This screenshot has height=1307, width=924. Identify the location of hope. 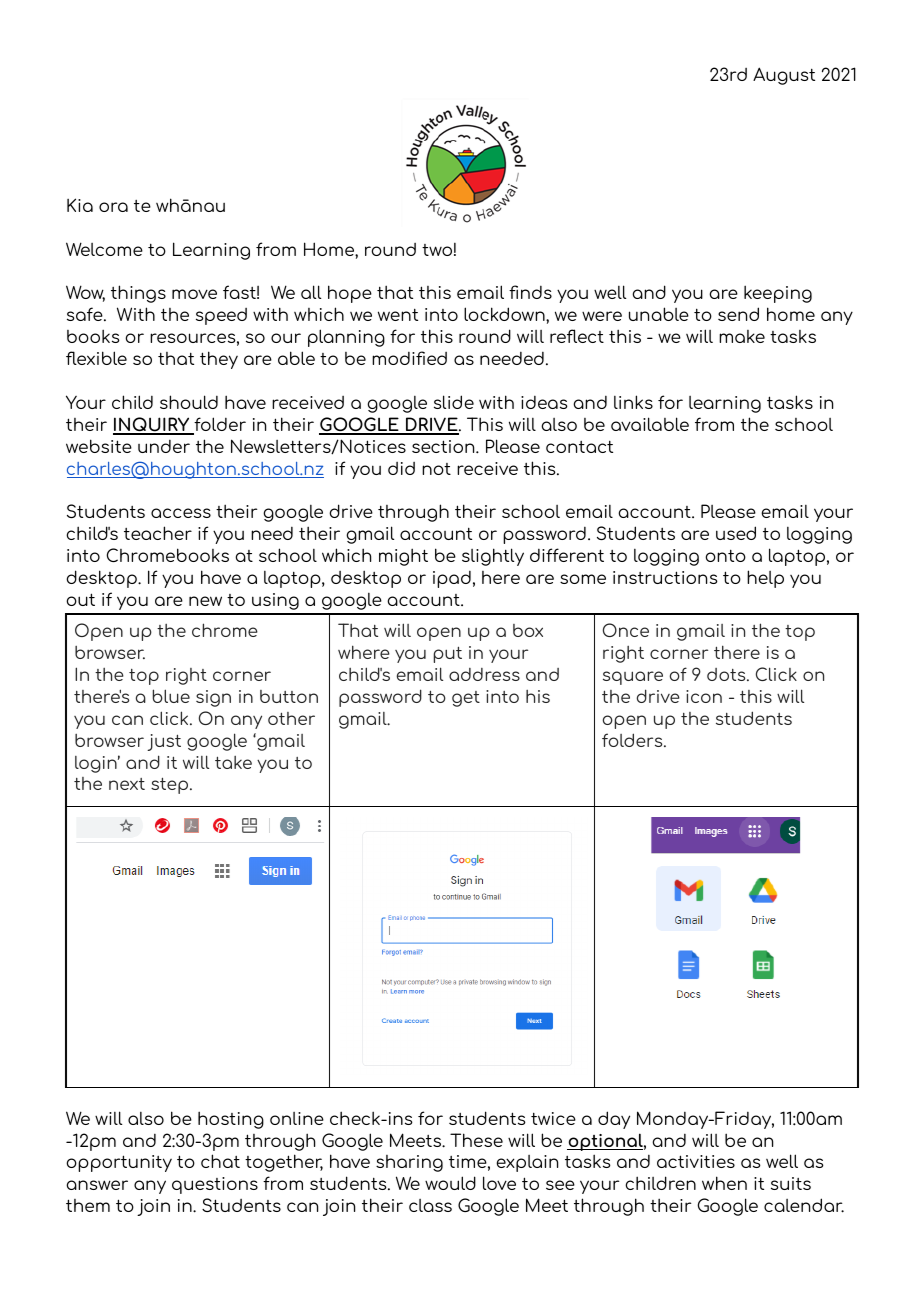
(350, 294).
